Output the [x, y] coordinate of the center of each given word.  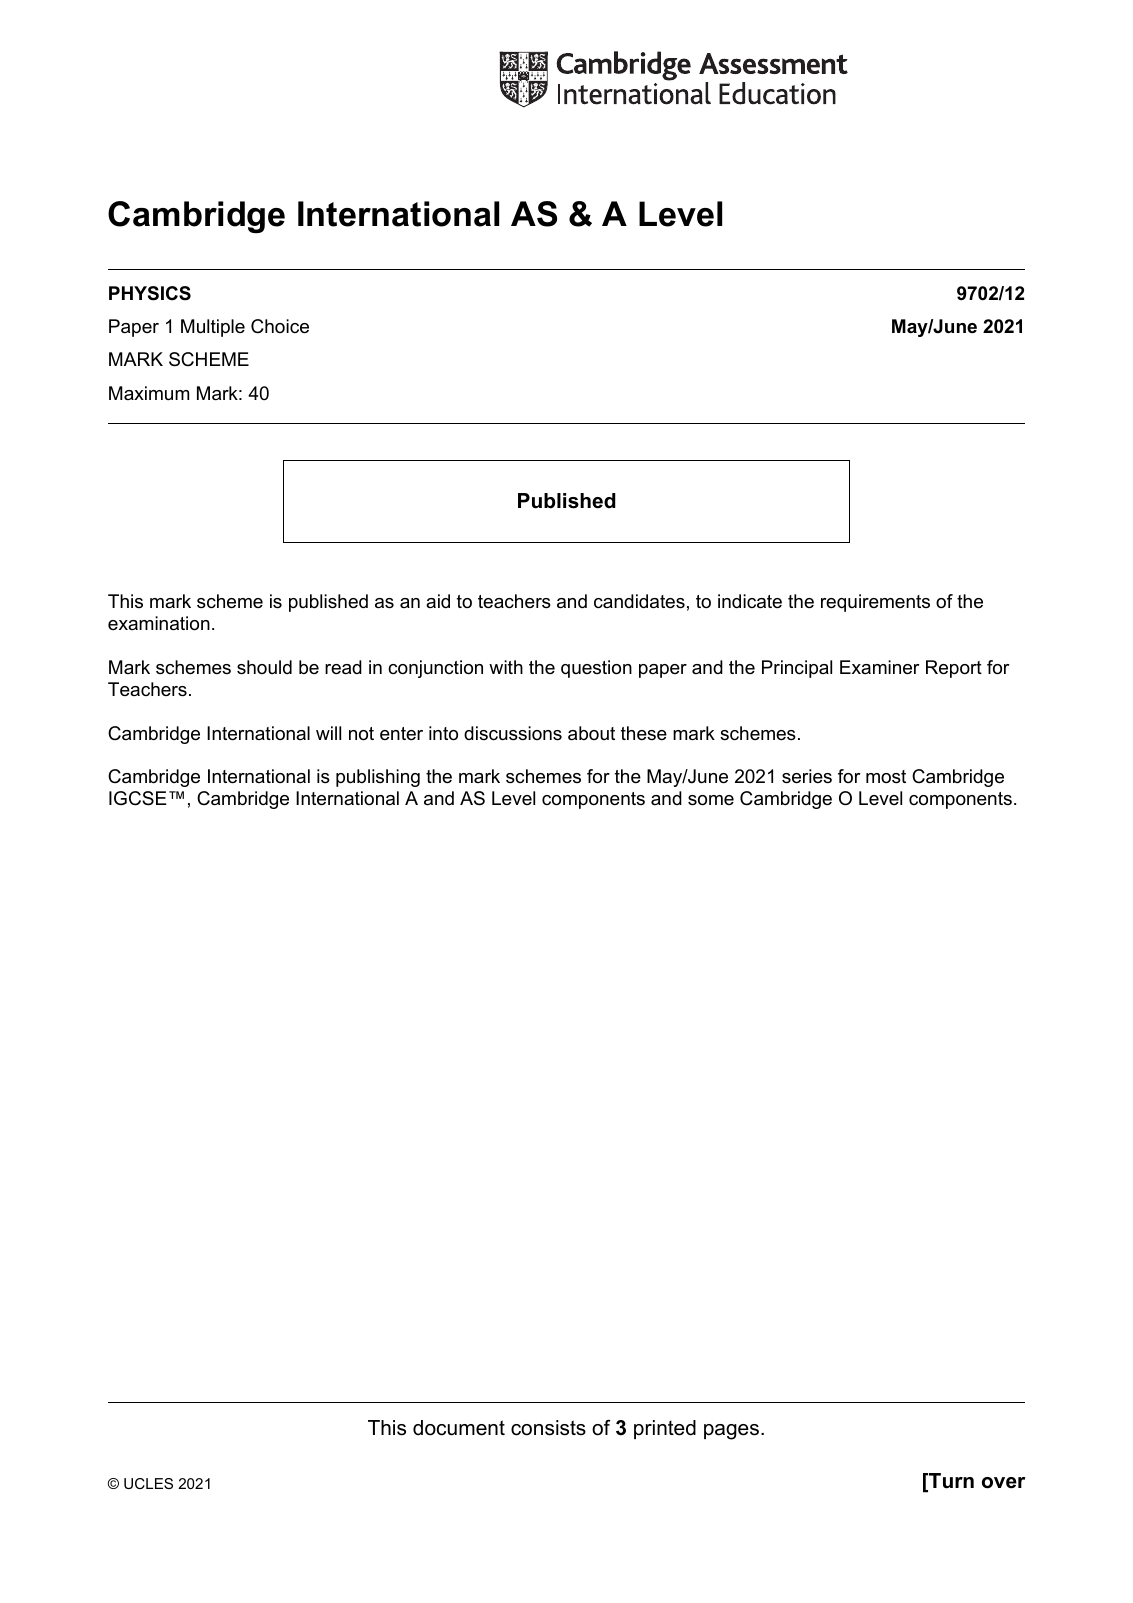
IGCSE [138, 798]
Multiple [213, 328]
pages [731, 1432]
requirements [875, 603]
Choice [280, 326]
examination [159, 623]
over [1004, 1483]
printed [665, 1429]
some [711, 800]
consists [548, 1428]
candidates [639, 601]
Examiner [879, 667]
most [886, 777]
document [459, 1428]
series [807, 776]
